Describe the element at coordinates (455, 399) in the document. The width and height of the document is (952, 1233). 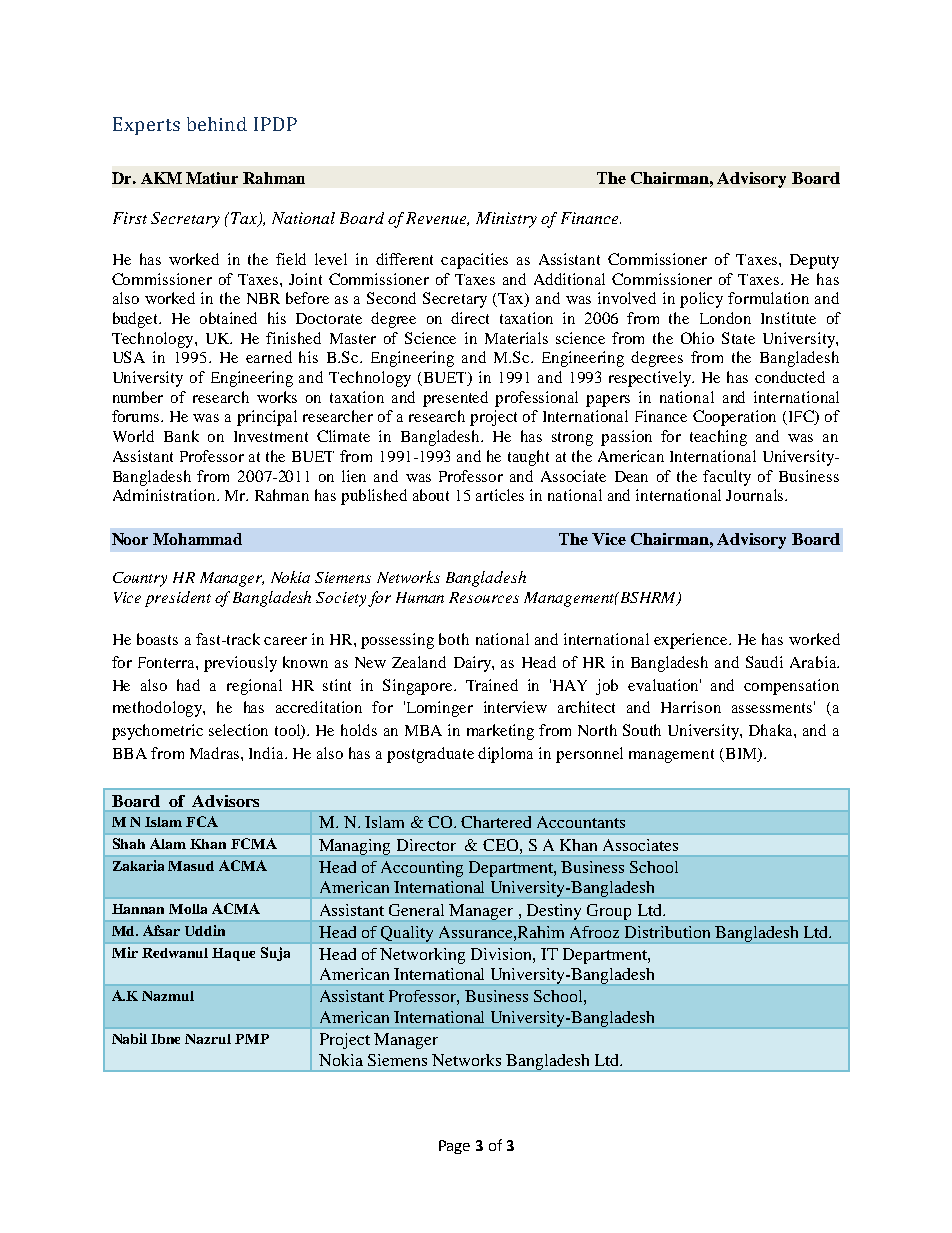
I see `presented` at that location.
